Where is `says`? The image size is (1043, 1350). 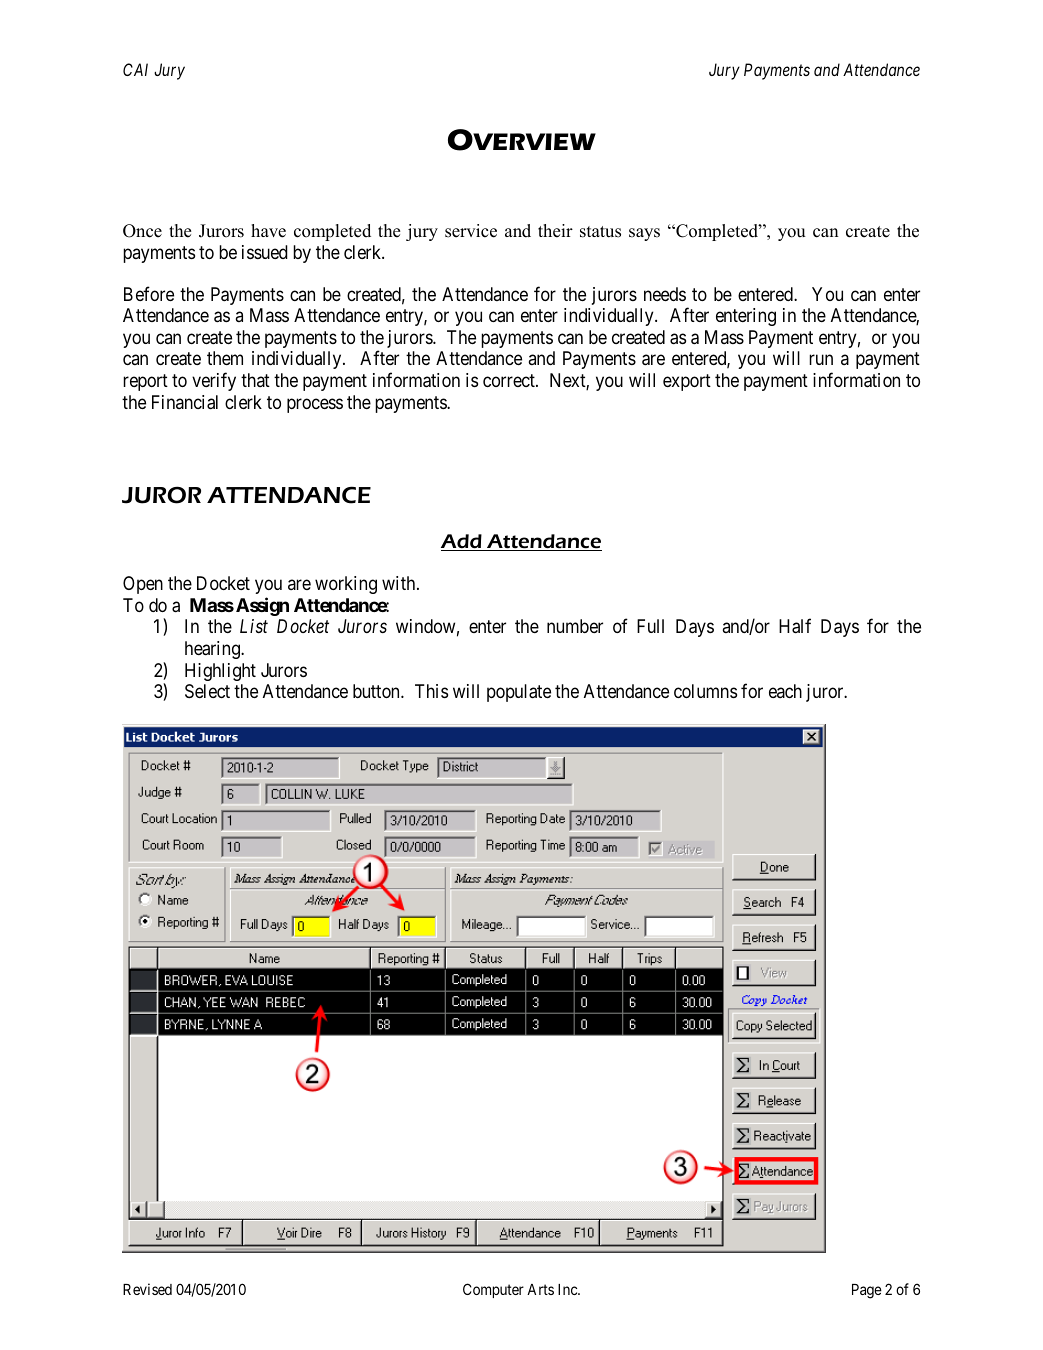 says is located at coordinates (644, 234).
